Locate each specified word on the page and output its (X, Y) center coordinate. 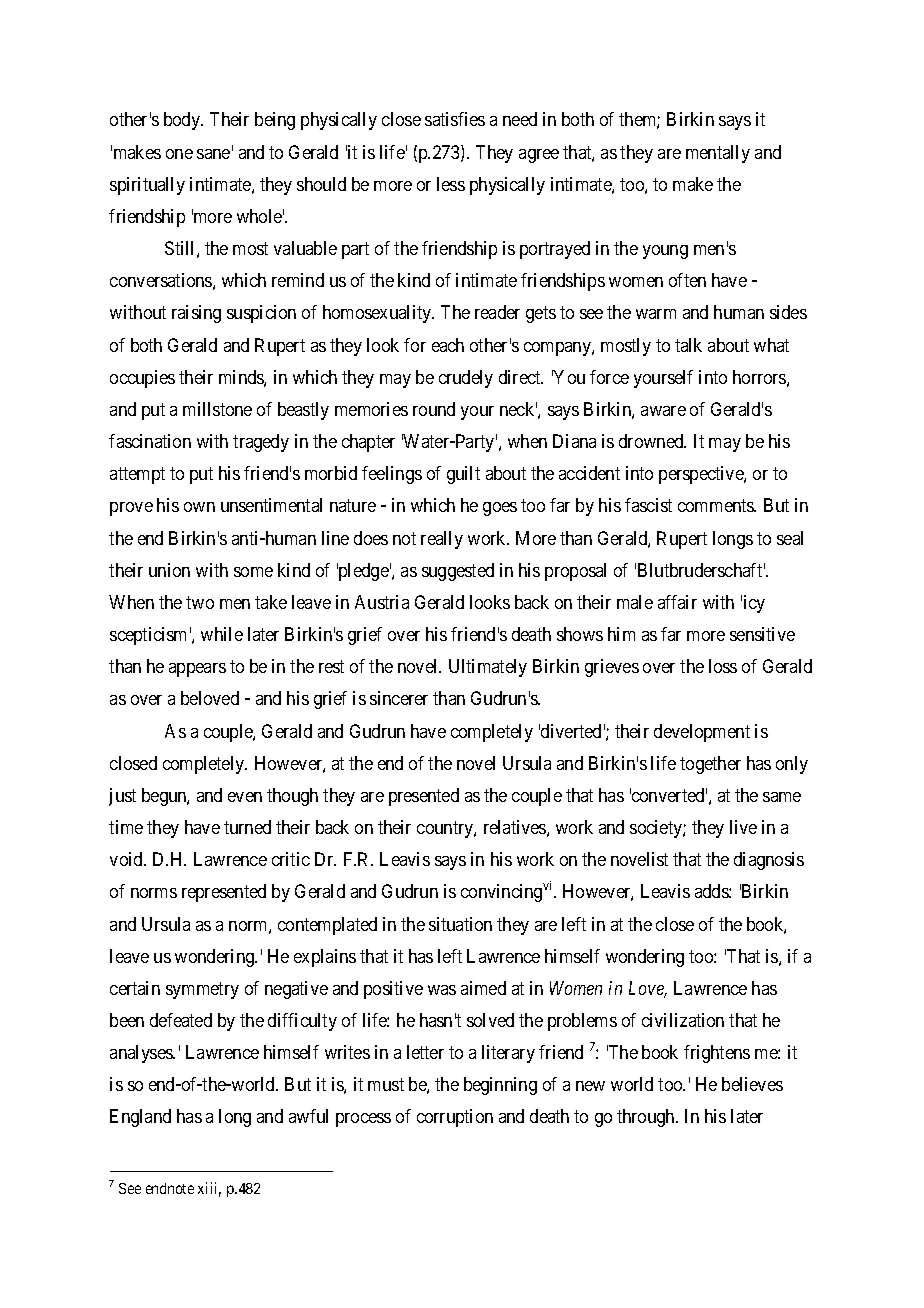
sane (213, 154)
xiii (209, 1189)
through (647, 1118)
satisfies (455, 119)
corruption (455, 1118)
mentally (718, 154)
